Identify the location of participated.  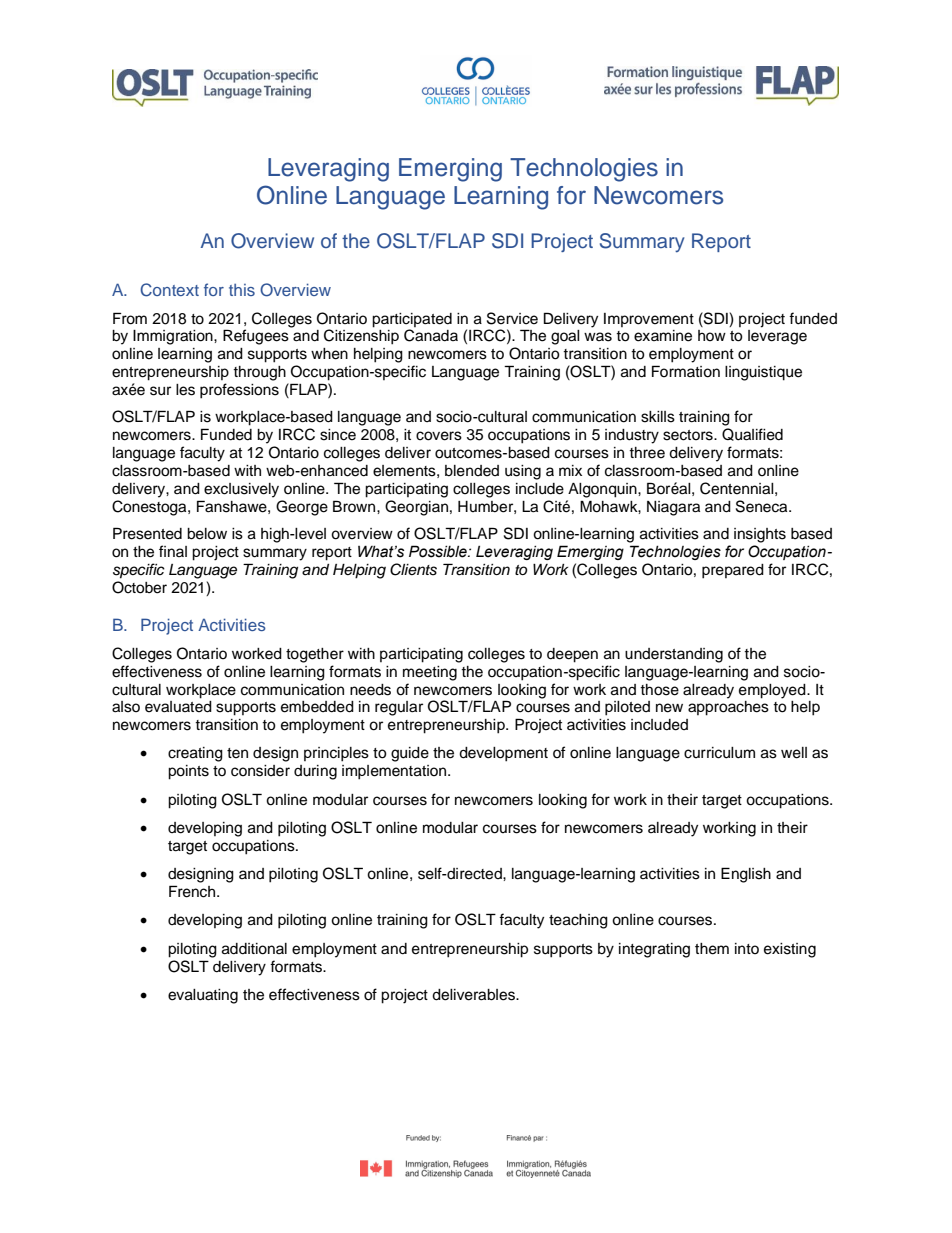
(412, 320).
